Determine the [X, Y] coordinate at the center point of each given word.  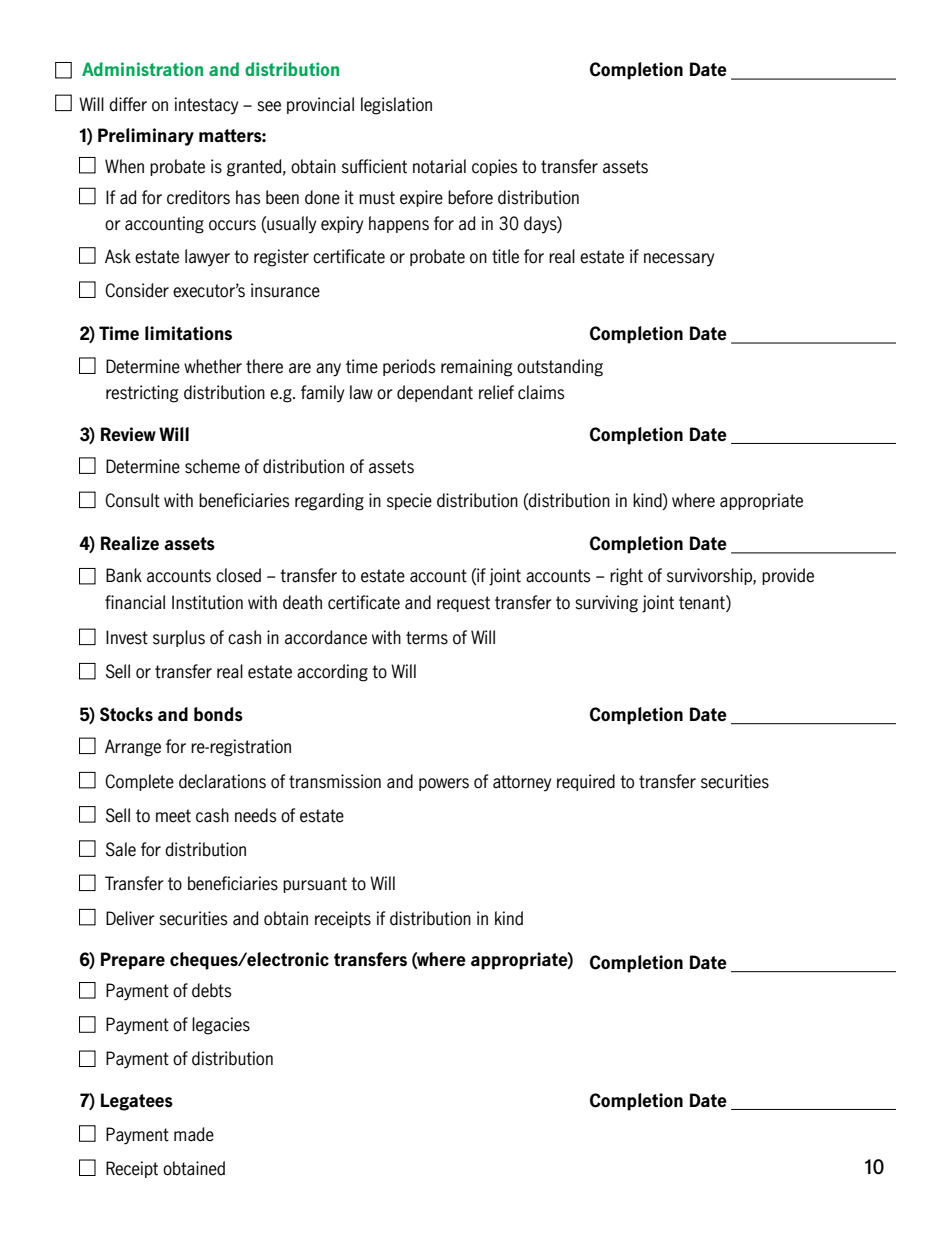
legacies [221, 1026]
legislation [396, 106]
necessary [679, 260]
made [194, 1134]
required [586, 782]
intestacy [206, 106]
